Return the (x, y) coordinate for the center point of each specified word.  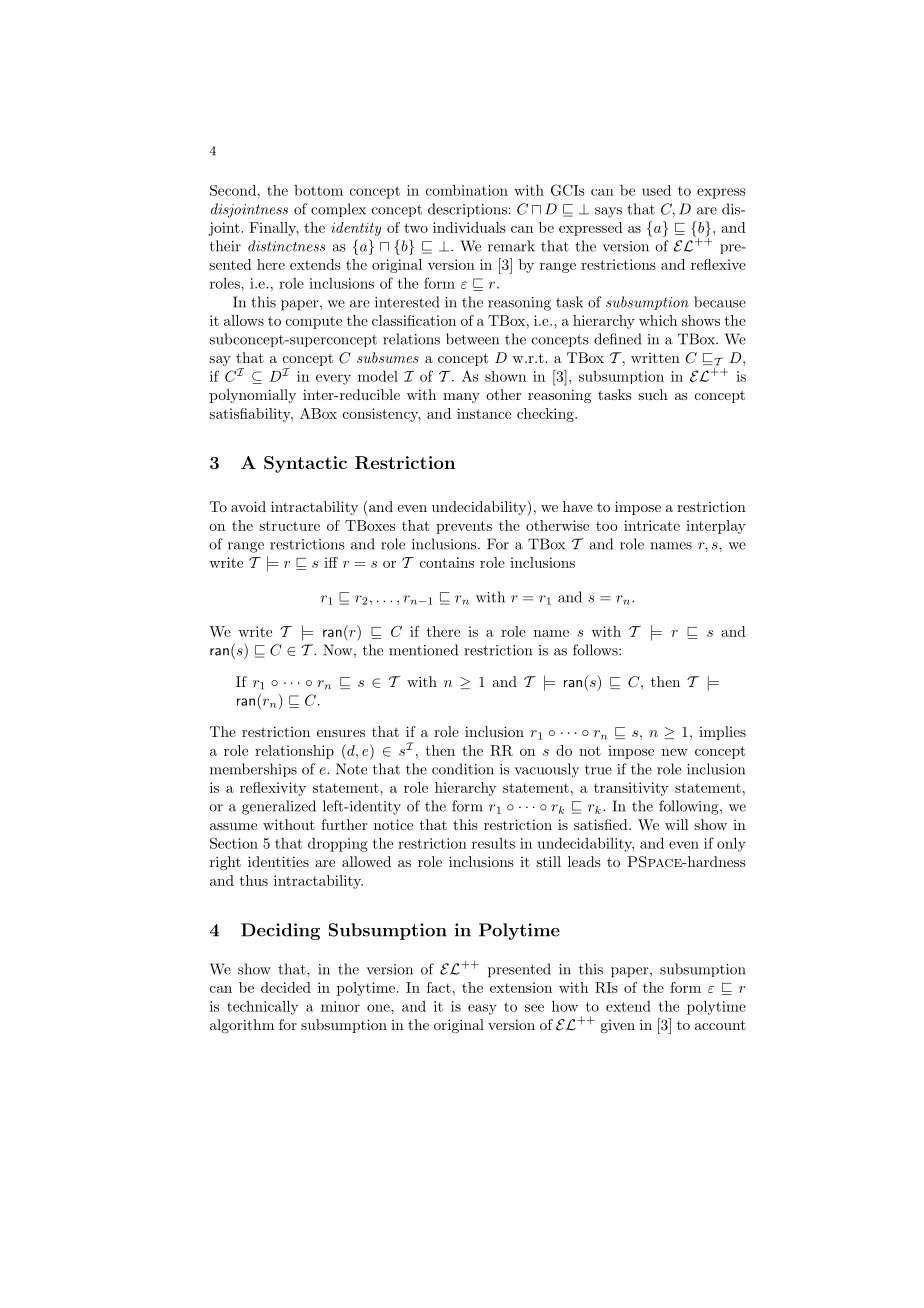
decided (286, 987)
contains (447, 562)
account (720, 1025)
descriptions (467, 210)
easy (482, 1009)
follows (596, 650)
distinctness (286, 246)
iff (331, 562)
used (656, 190)
